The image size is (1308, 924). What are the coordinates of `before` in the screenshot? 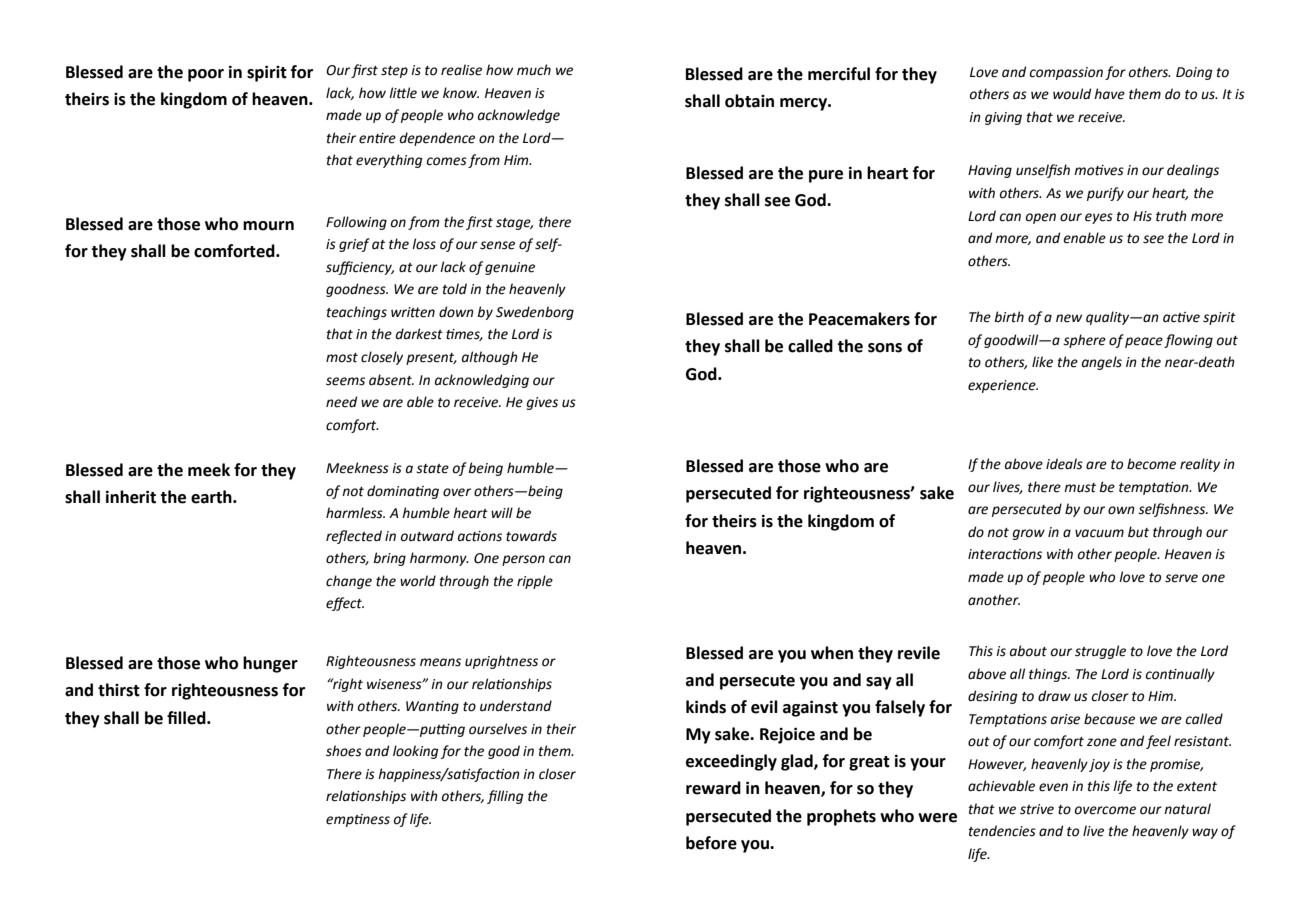 It's located at (711, 843).
